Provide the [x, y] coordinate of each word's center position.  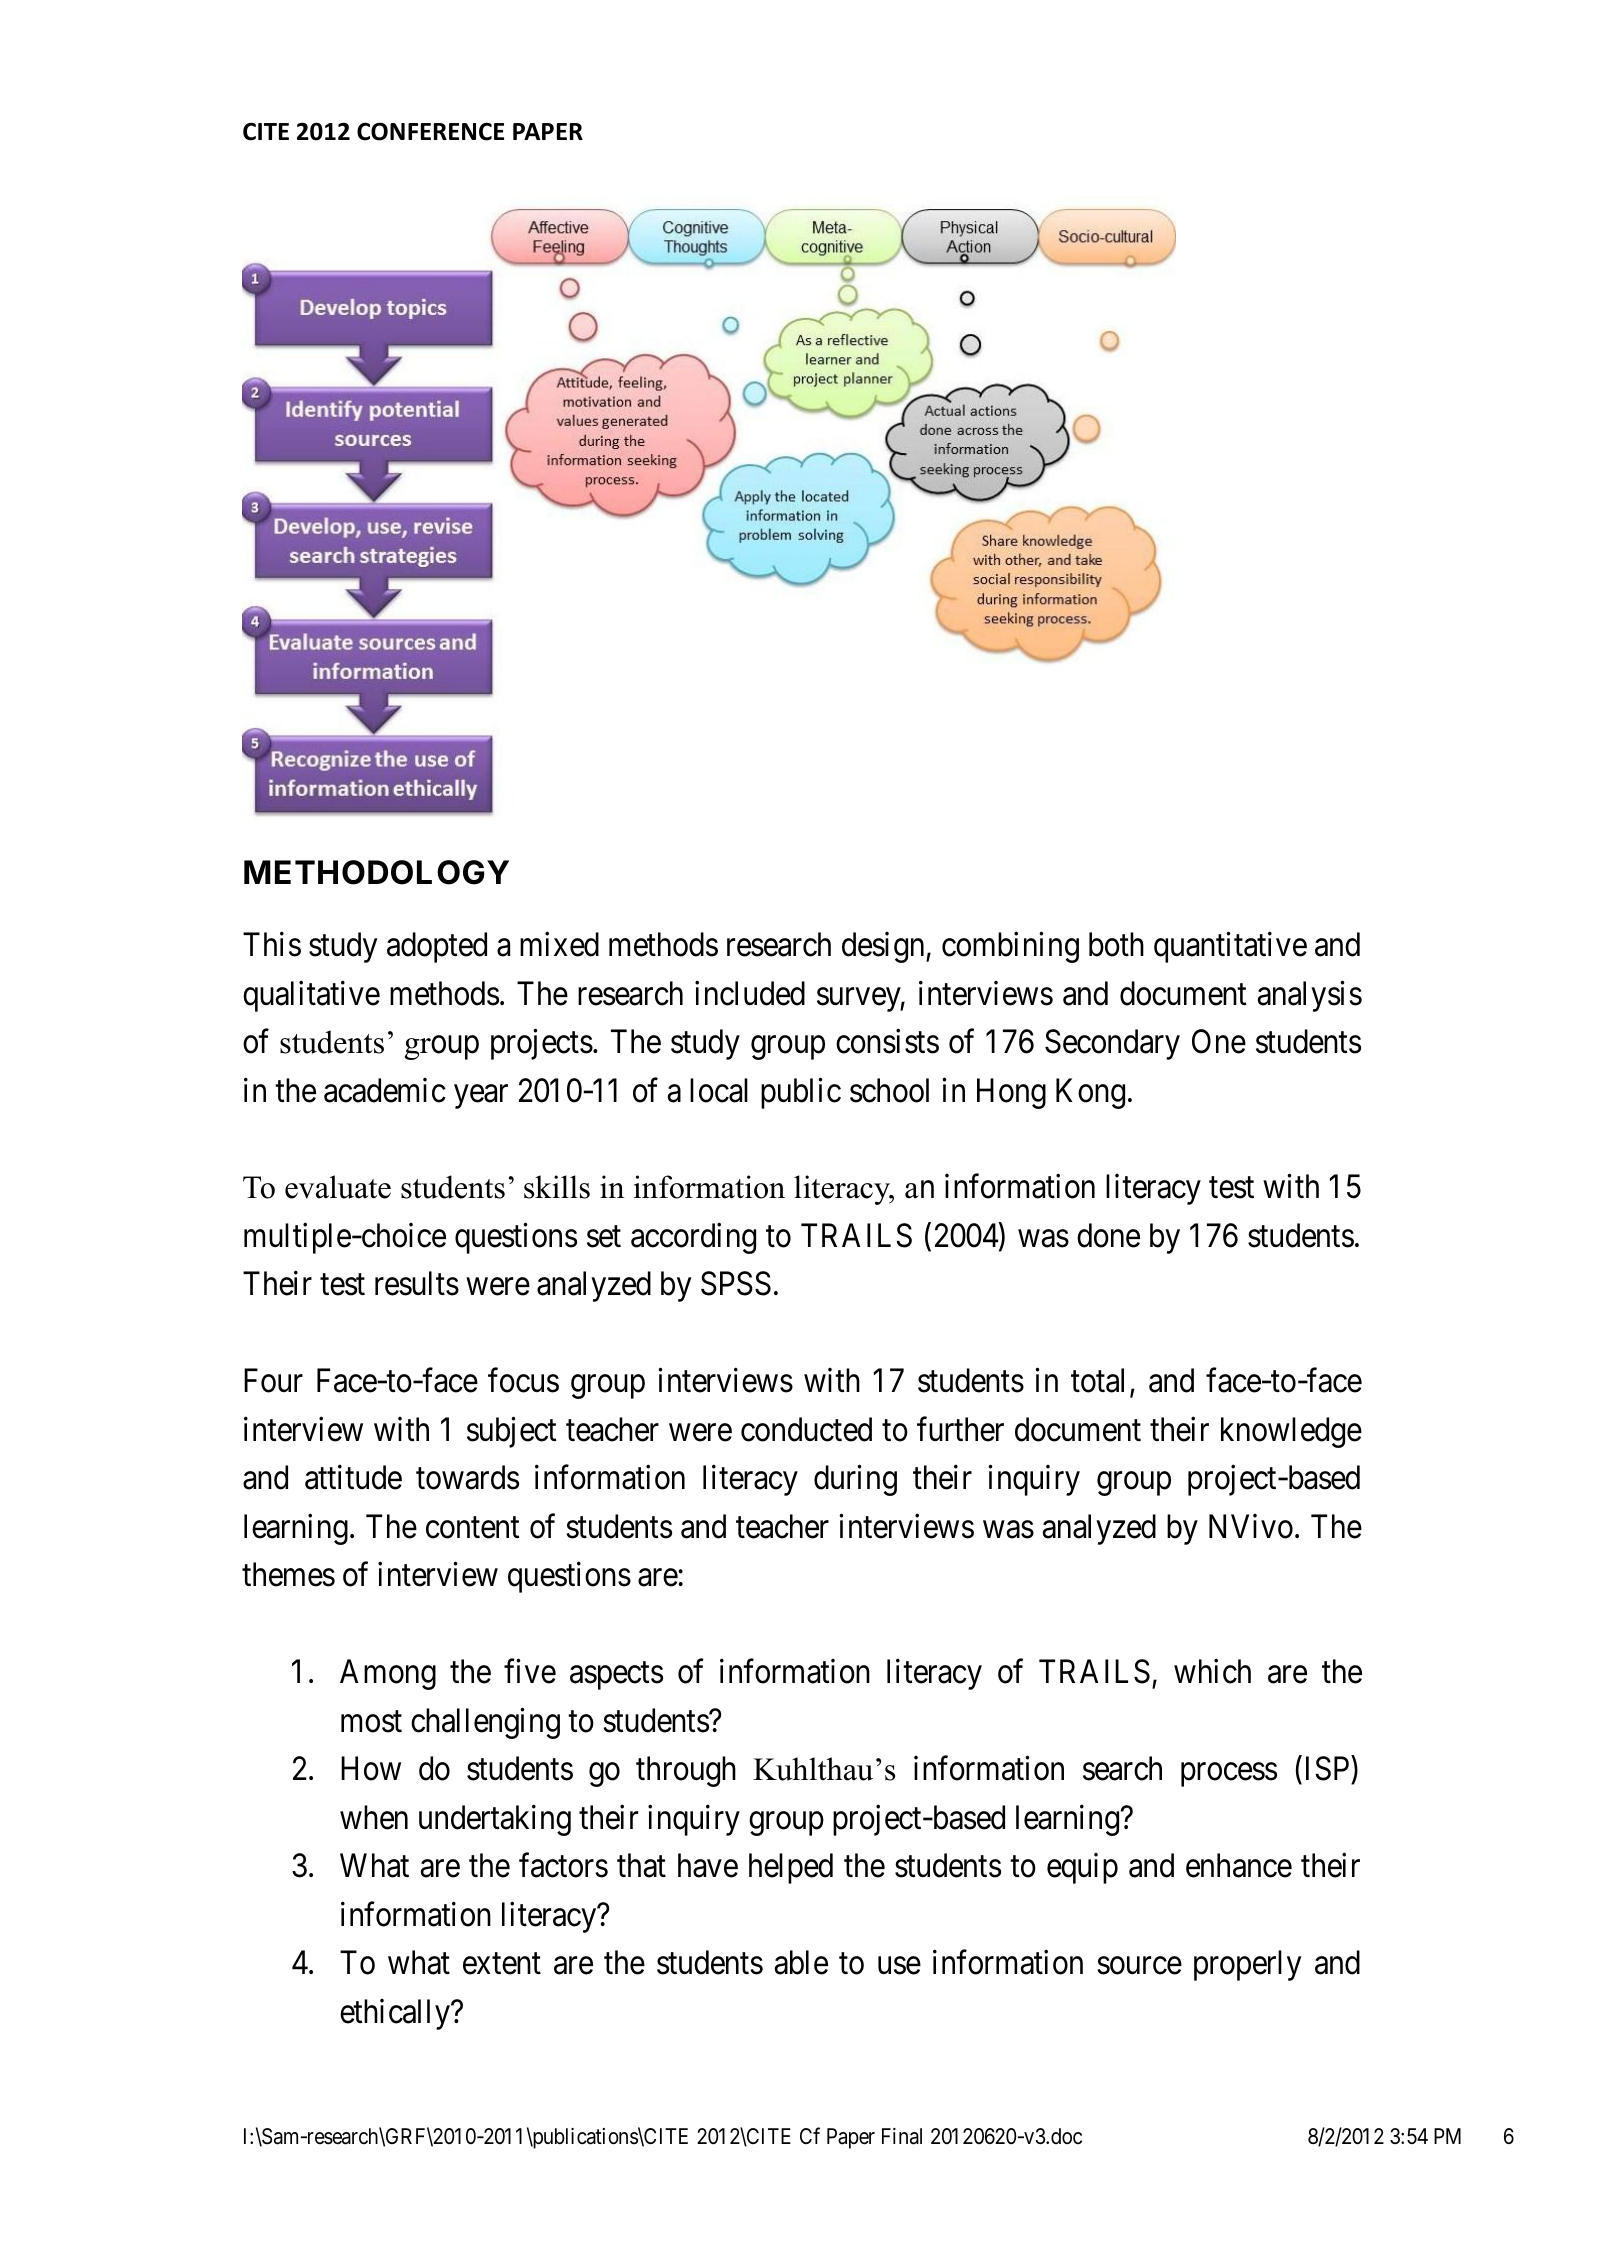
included [750, 993]
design [884, 947]
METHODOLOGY [376, 872]
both [1116, 944]
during [855, 1480]
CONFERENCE [430, 131]
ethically [396, 2014]
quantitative [1230, 947]
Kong [1090, 1093]
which [1212, 1671]
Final [902, 2136]
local [719, 1090]
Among [388, 1674]
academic [385, 1090]
